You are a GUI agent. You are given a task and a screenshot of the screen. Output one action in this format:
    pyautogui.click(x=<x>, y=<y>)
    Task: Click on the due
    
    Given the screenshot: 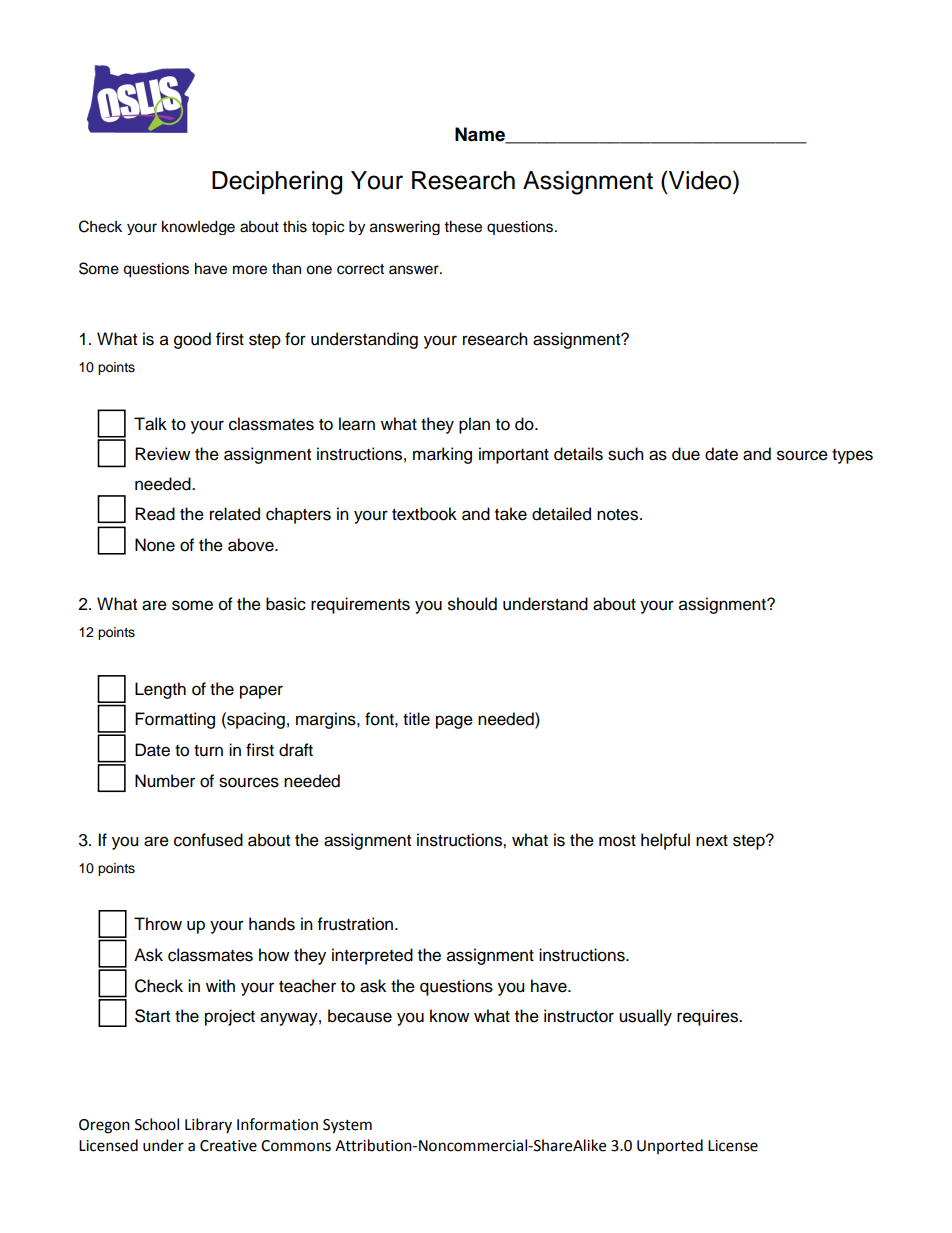 What is the action you would take?
    pyautogui.click(x=686, y=454)
